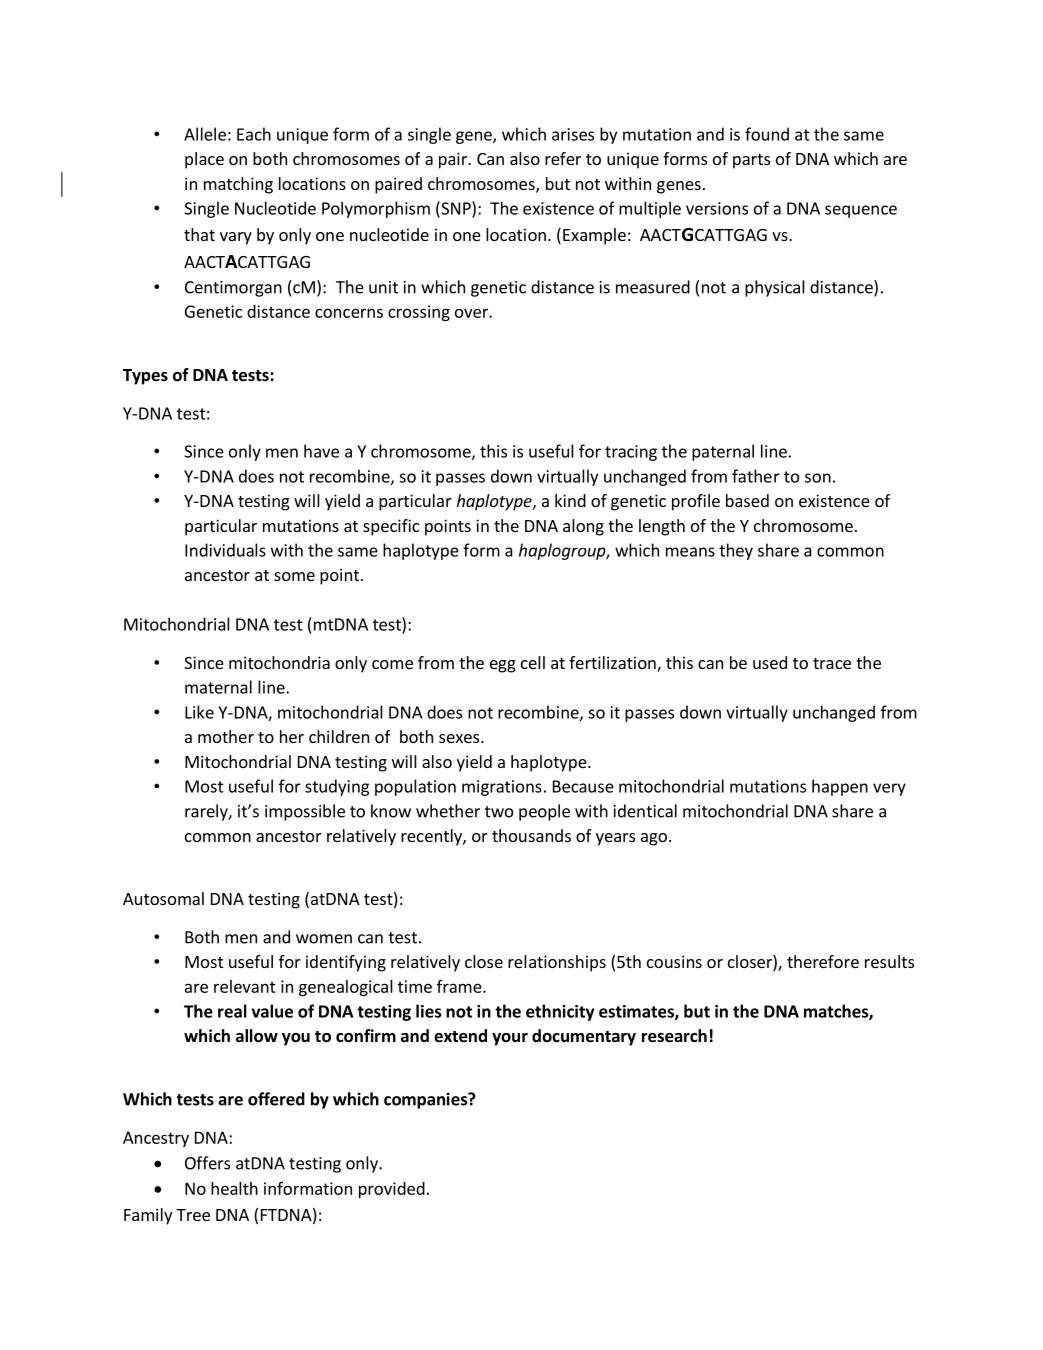  What do you see at coordinates (305, 812) in the screenshot?
I see `impossible` at bounding box center [305, 812].
